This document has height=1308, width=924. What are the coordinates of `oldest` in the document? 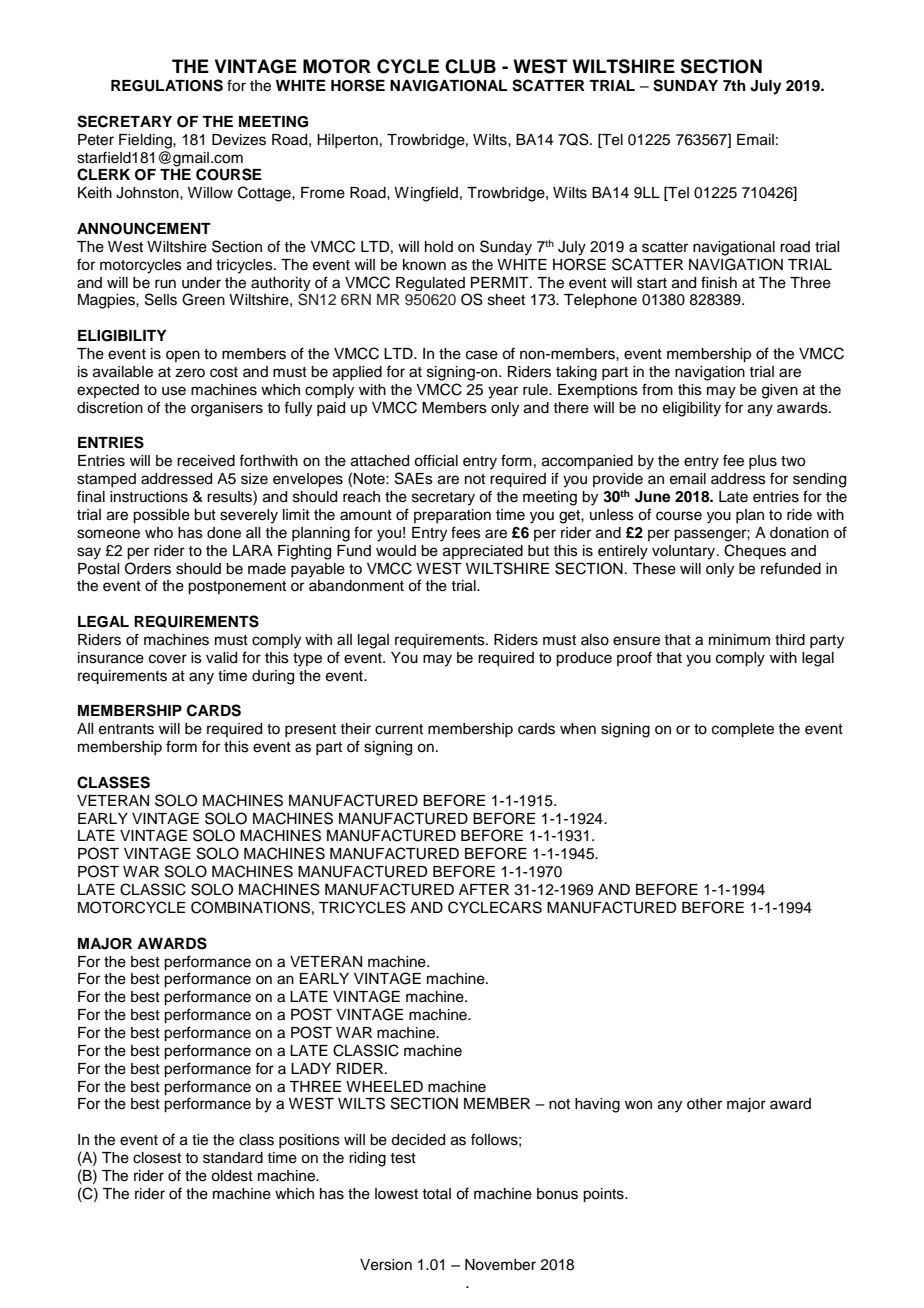 It's located at (232, 1176).
